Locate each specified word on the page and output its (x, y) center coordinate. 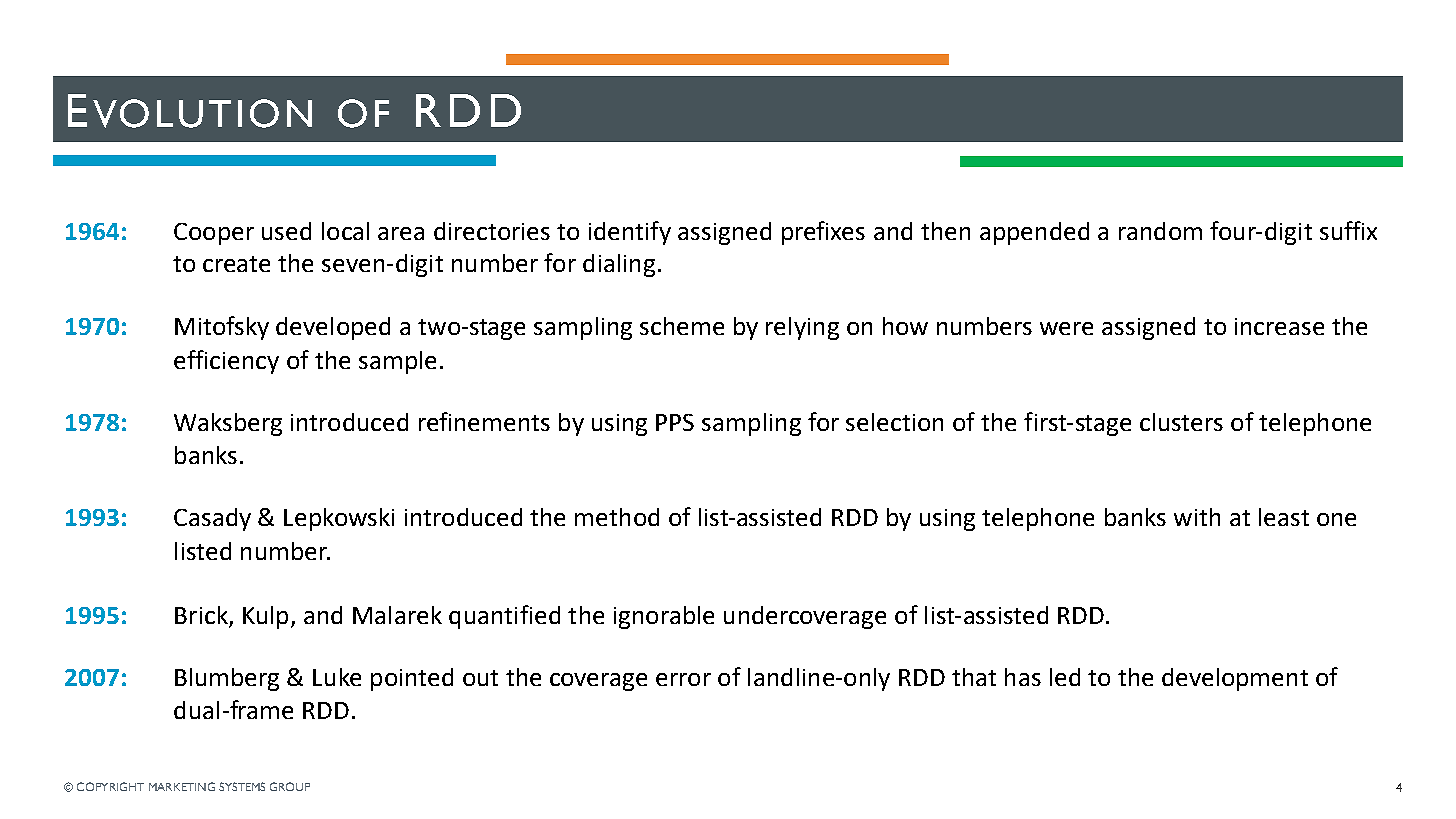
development (1235, 679)
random (1160, 231)
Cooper (214, 234)
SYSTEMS (242, 786)
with (1197, 517)
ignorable (664, 617)
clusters (1181, 422)
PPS (675, 422)
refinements (484, 421)
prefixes (823, 233)
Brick (201, 615)
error (683, 679)
